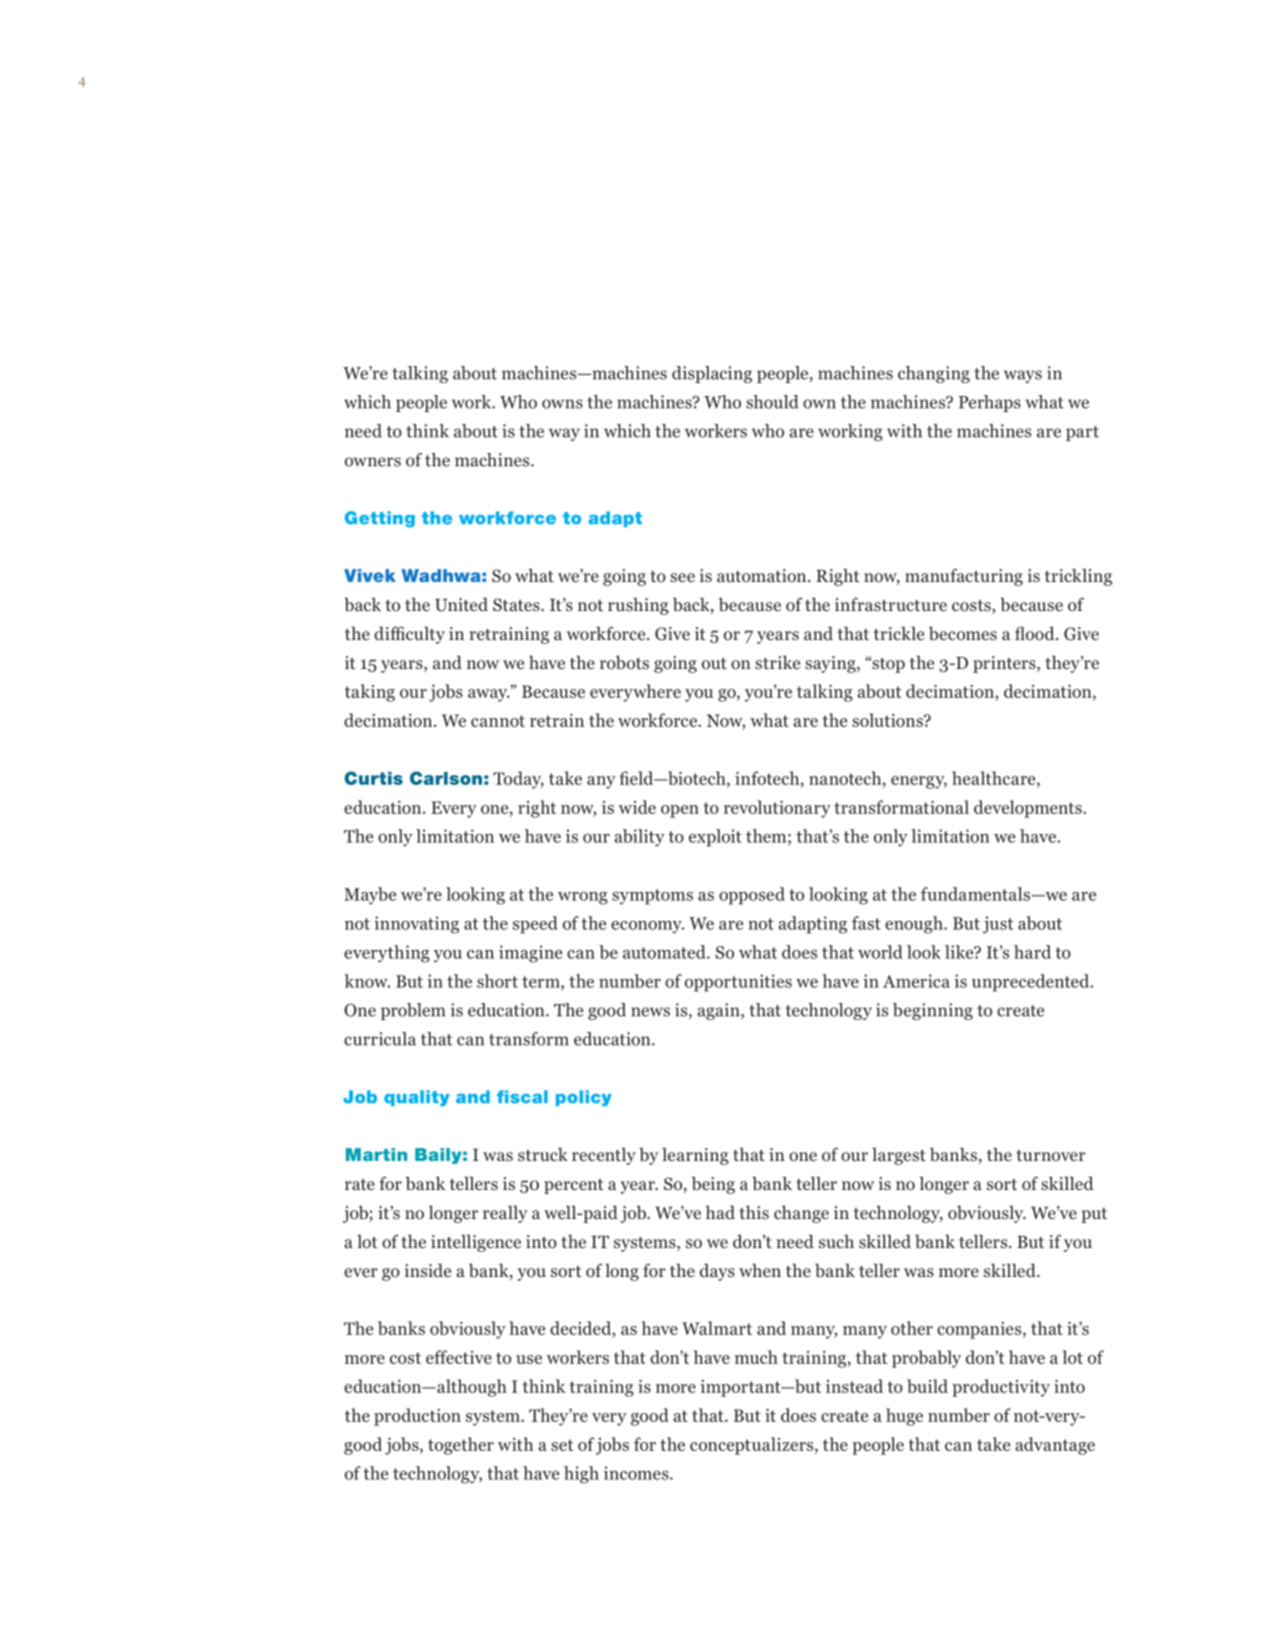  I want to click on advantage, so click(1055, 1446).
